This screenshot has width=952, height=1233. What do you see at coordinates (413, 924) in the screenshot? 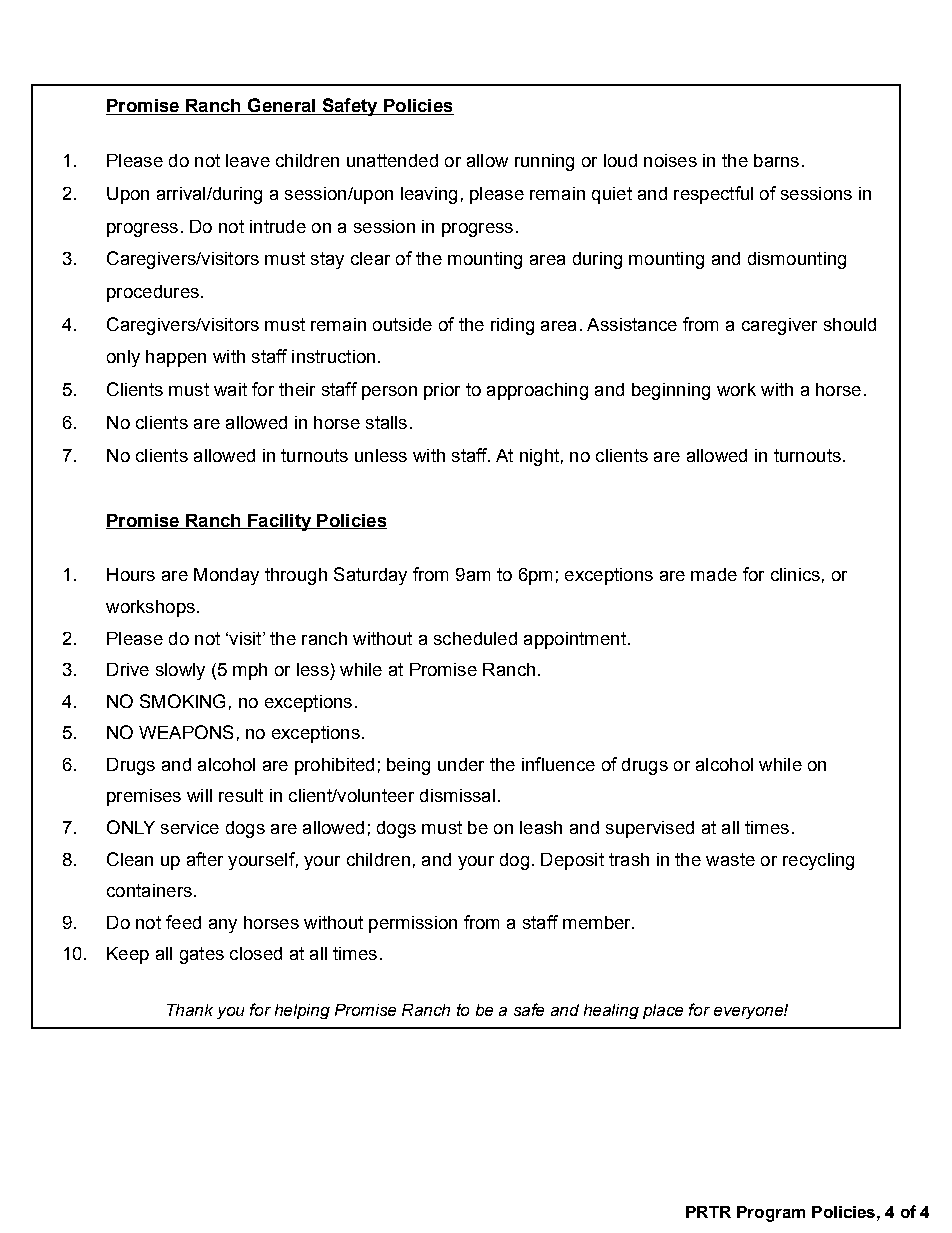
I see `permission` at bounding box center [413, 924].
